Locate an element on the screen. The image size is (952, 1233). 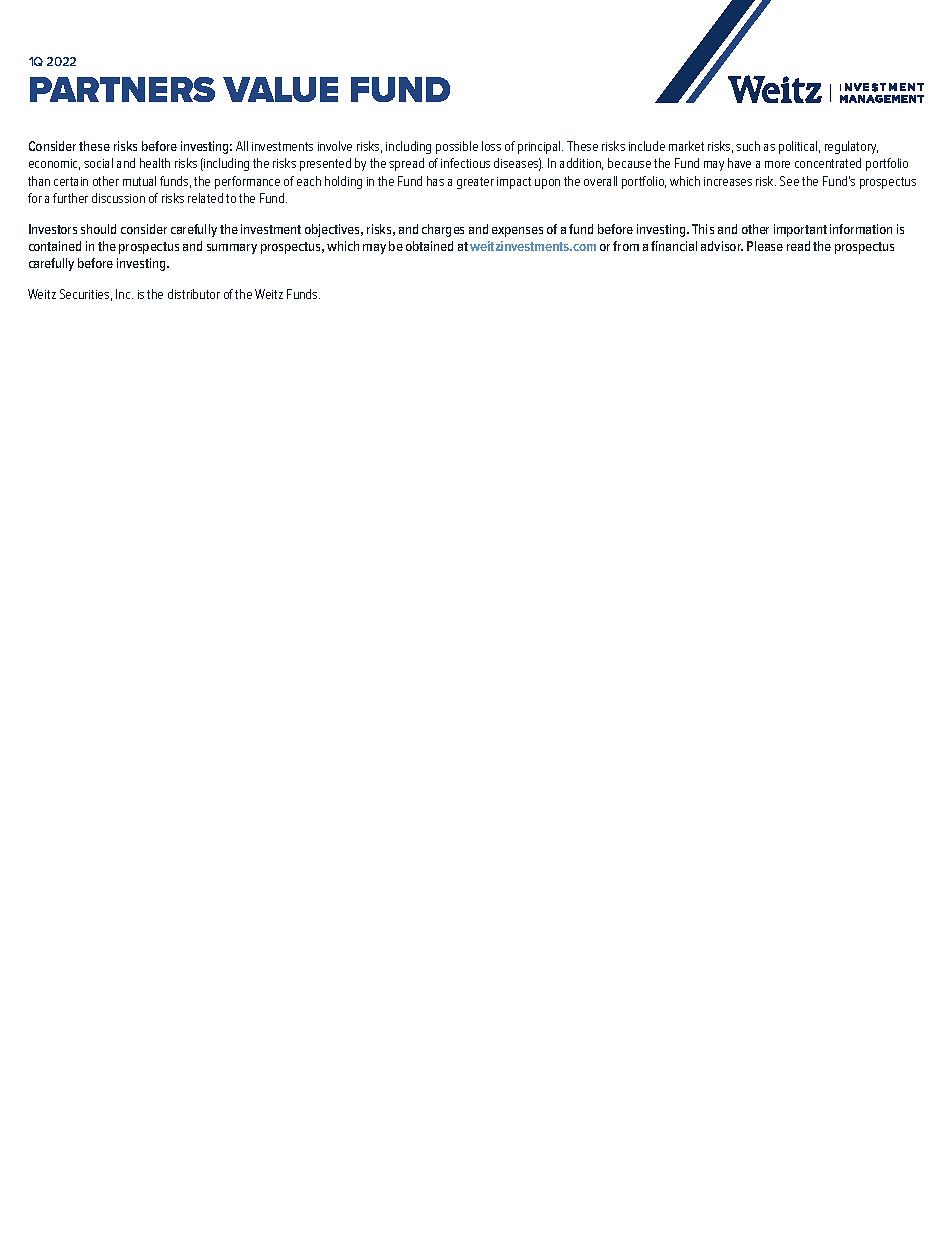
increases is located at coordinates (728, 181).
